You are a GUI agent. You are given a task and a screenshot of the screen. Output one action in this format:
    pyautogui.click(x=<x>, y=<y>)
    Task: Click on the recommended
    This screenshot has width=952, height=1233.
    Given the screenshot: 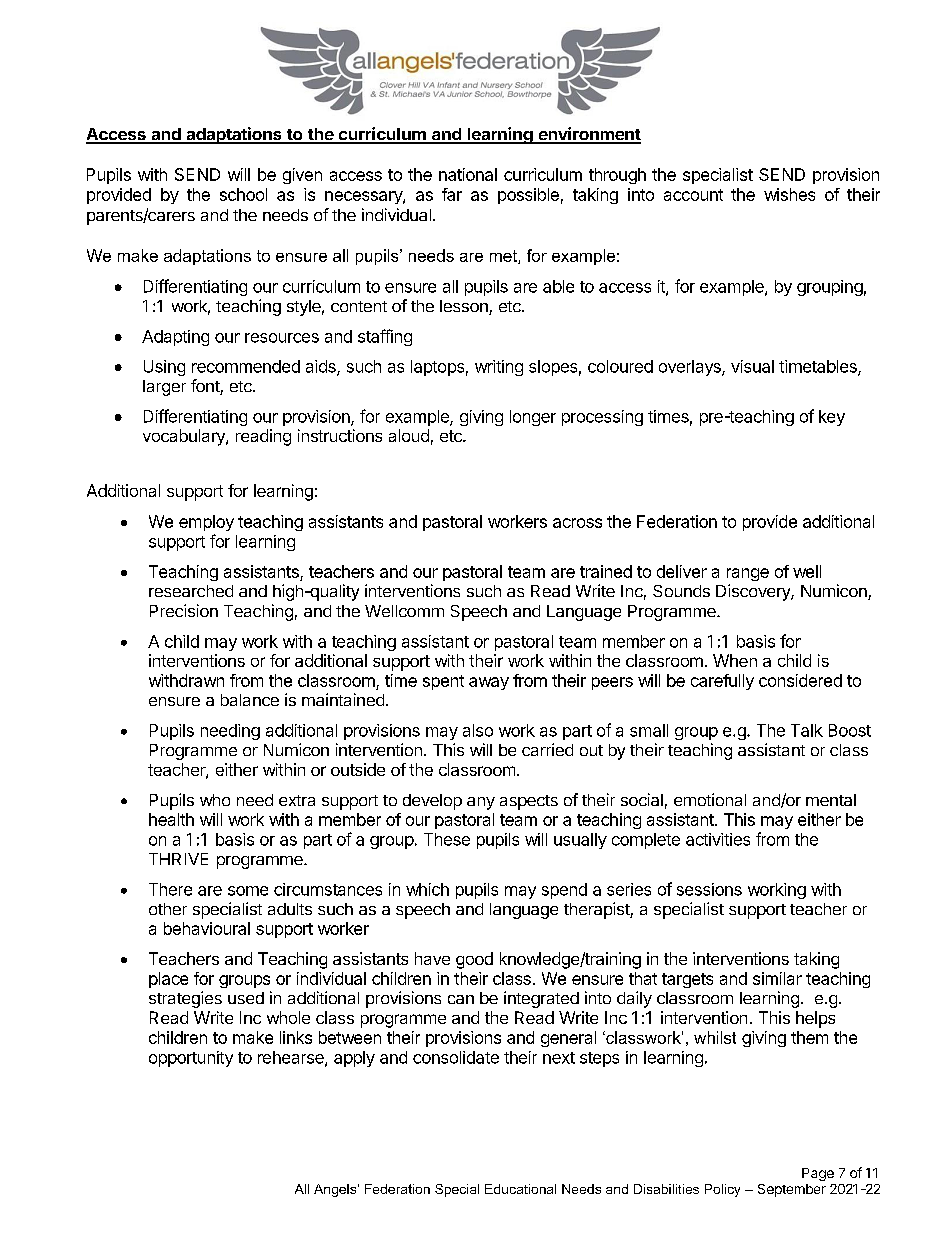 What is the action you would take?
    pyautogui.click(x=246, y=366)
